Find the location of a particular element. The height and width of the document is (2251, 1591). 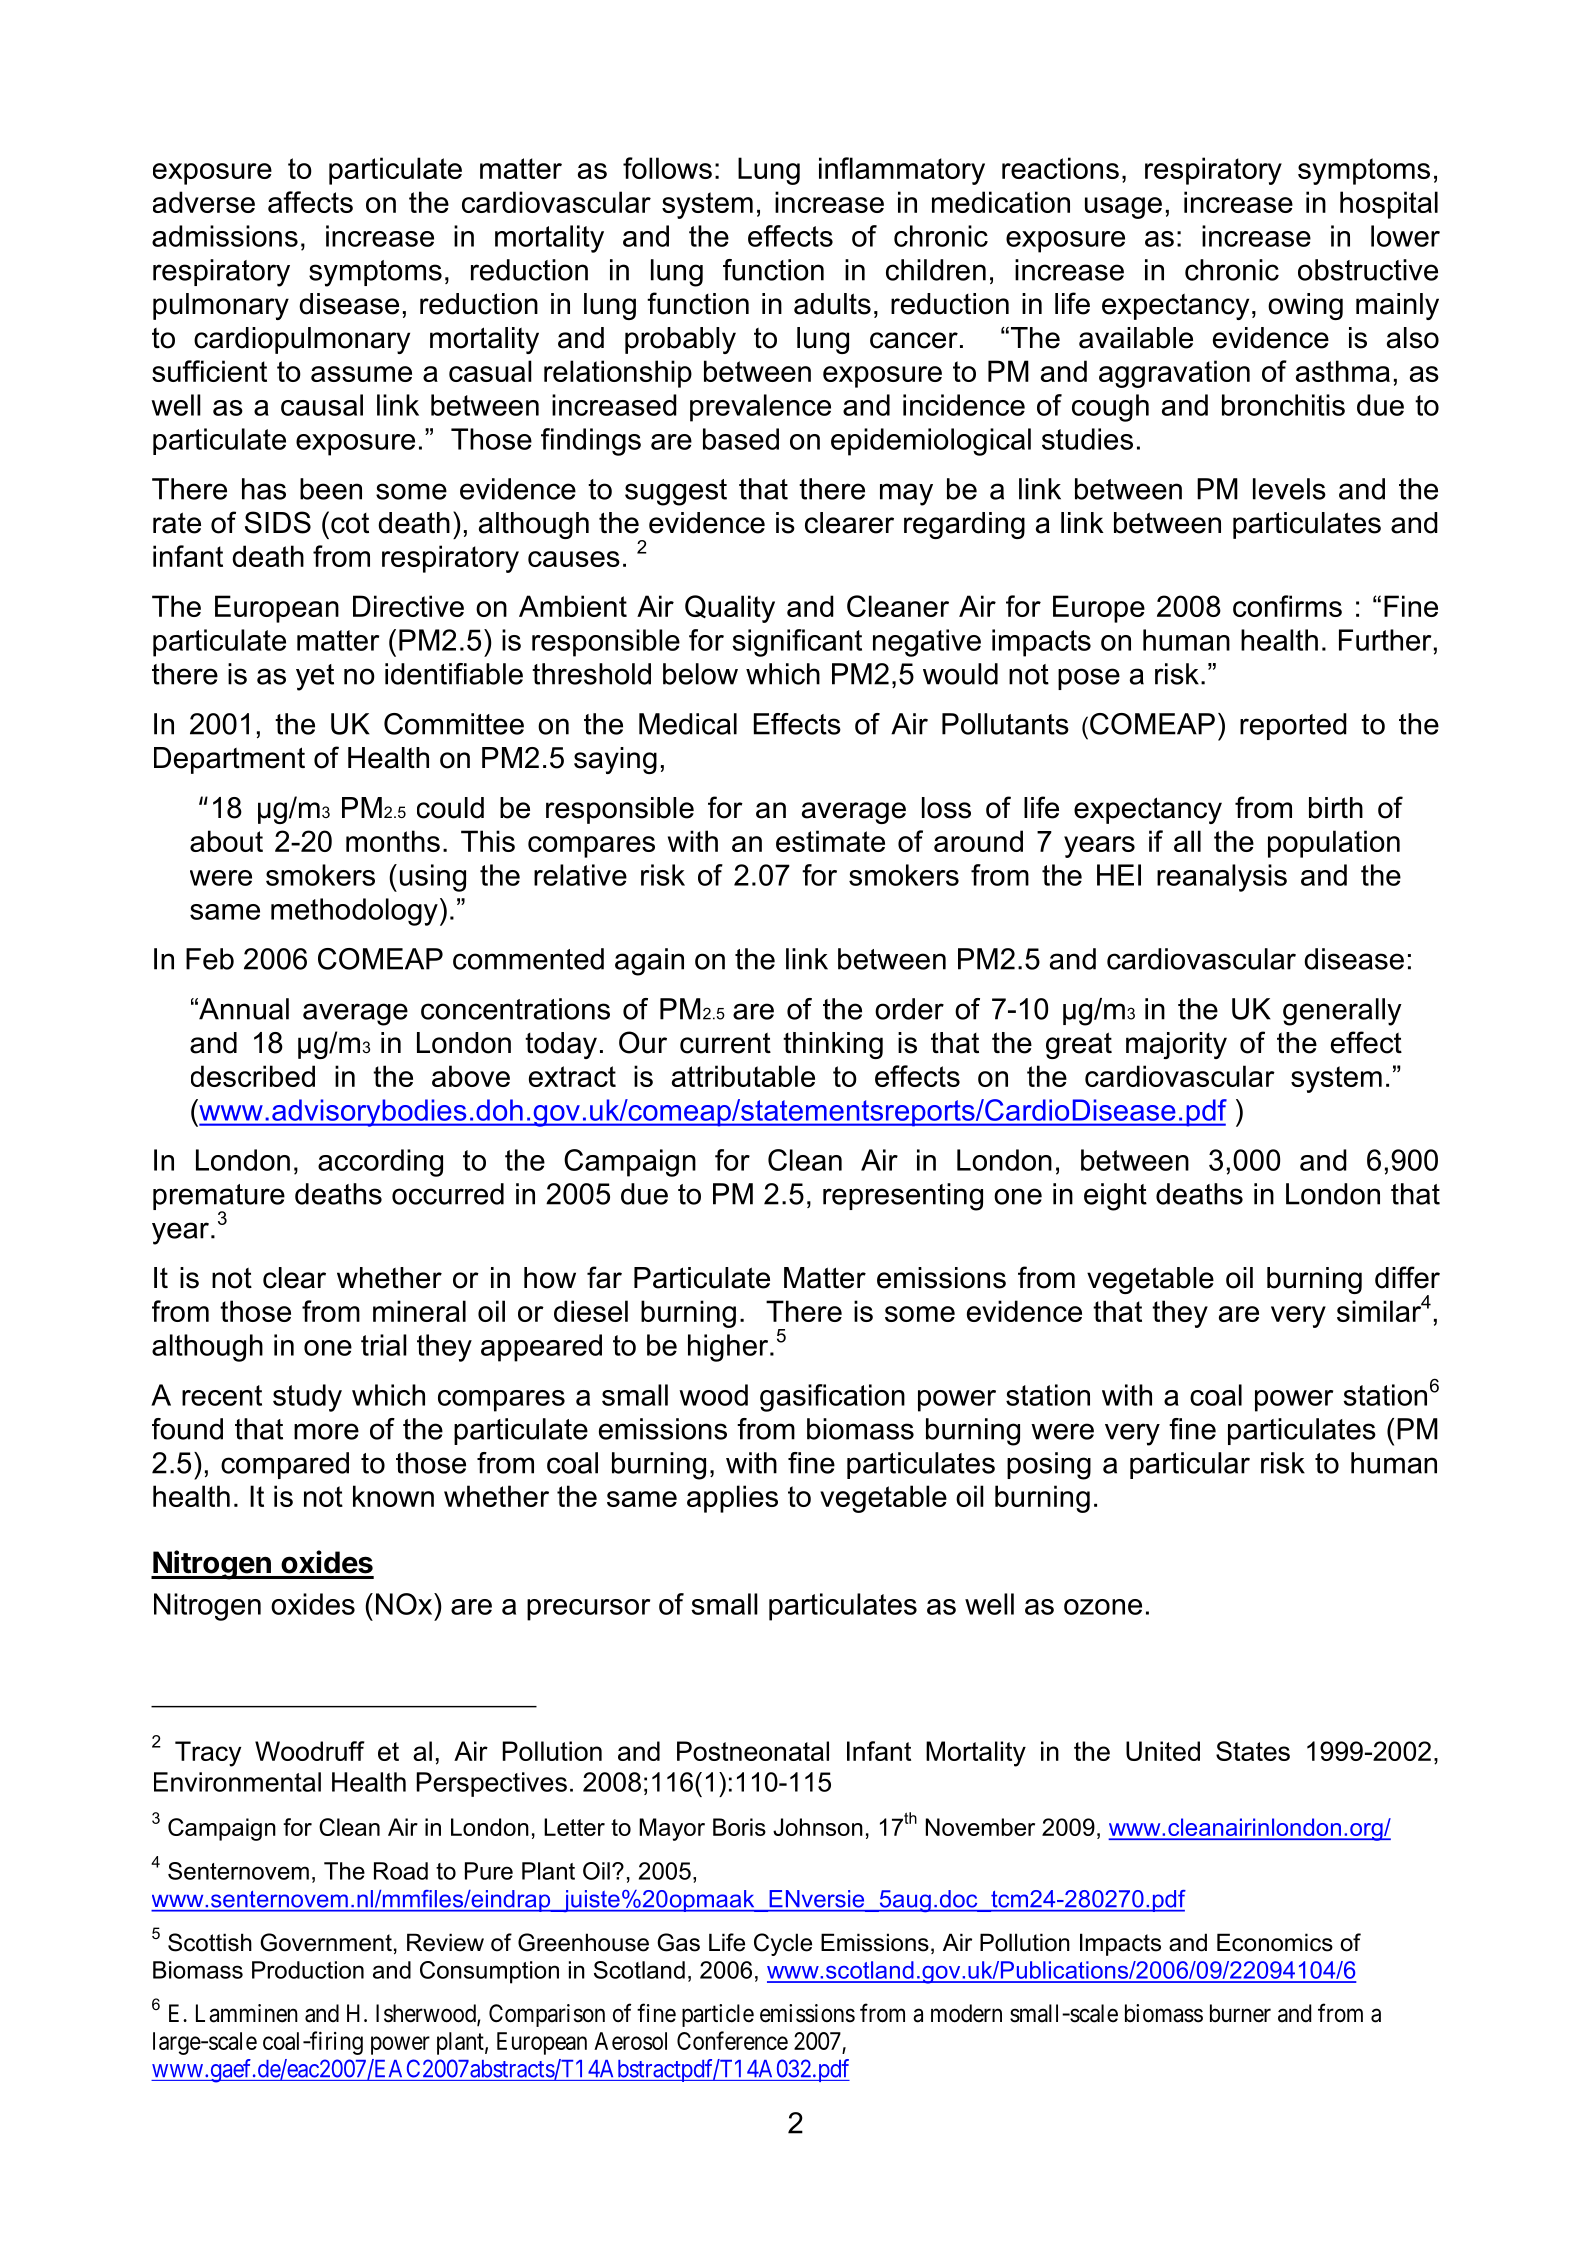

study is located at coordinates (307, 1398).
